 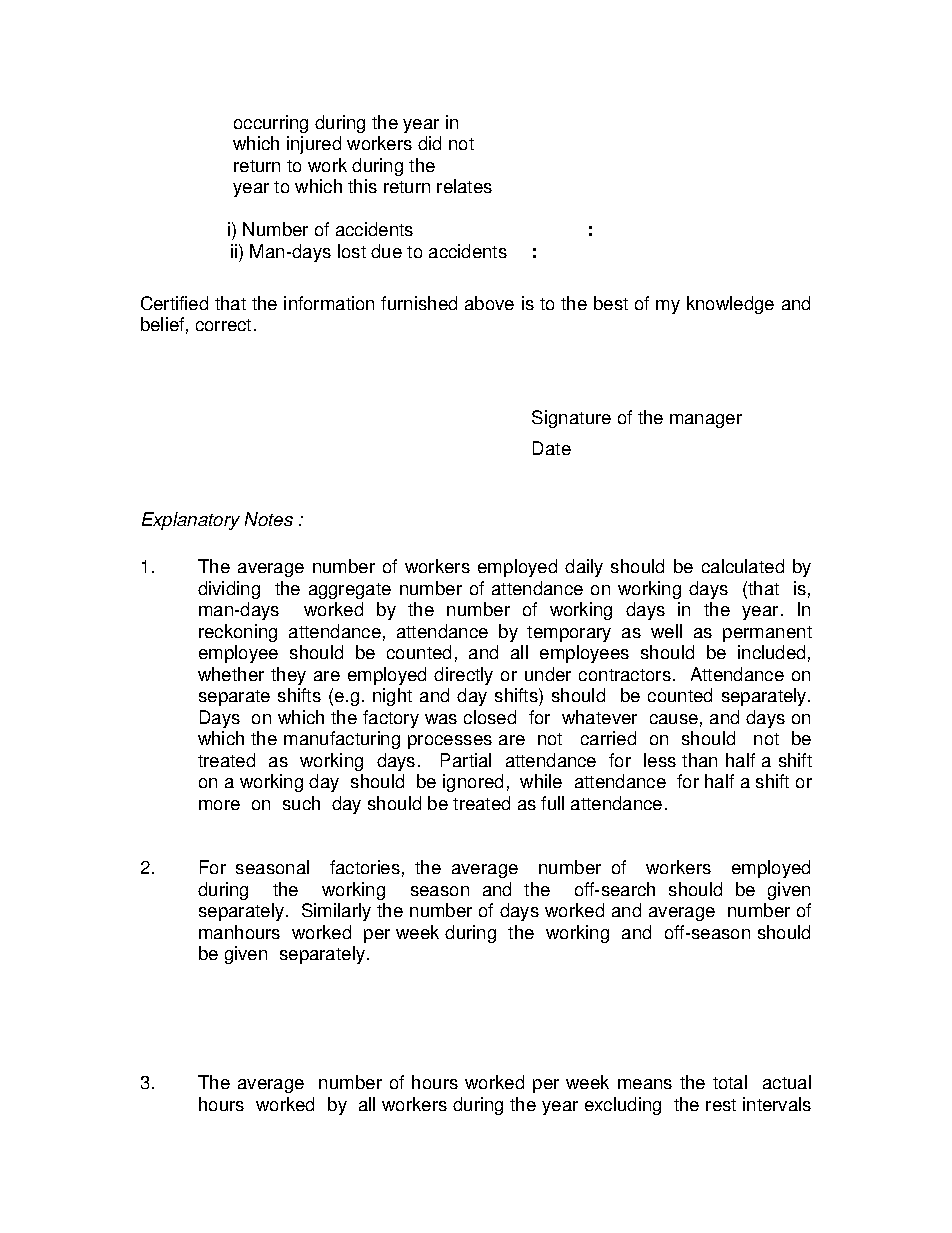 I want to click on occurring, so click(x=271, y=124).
